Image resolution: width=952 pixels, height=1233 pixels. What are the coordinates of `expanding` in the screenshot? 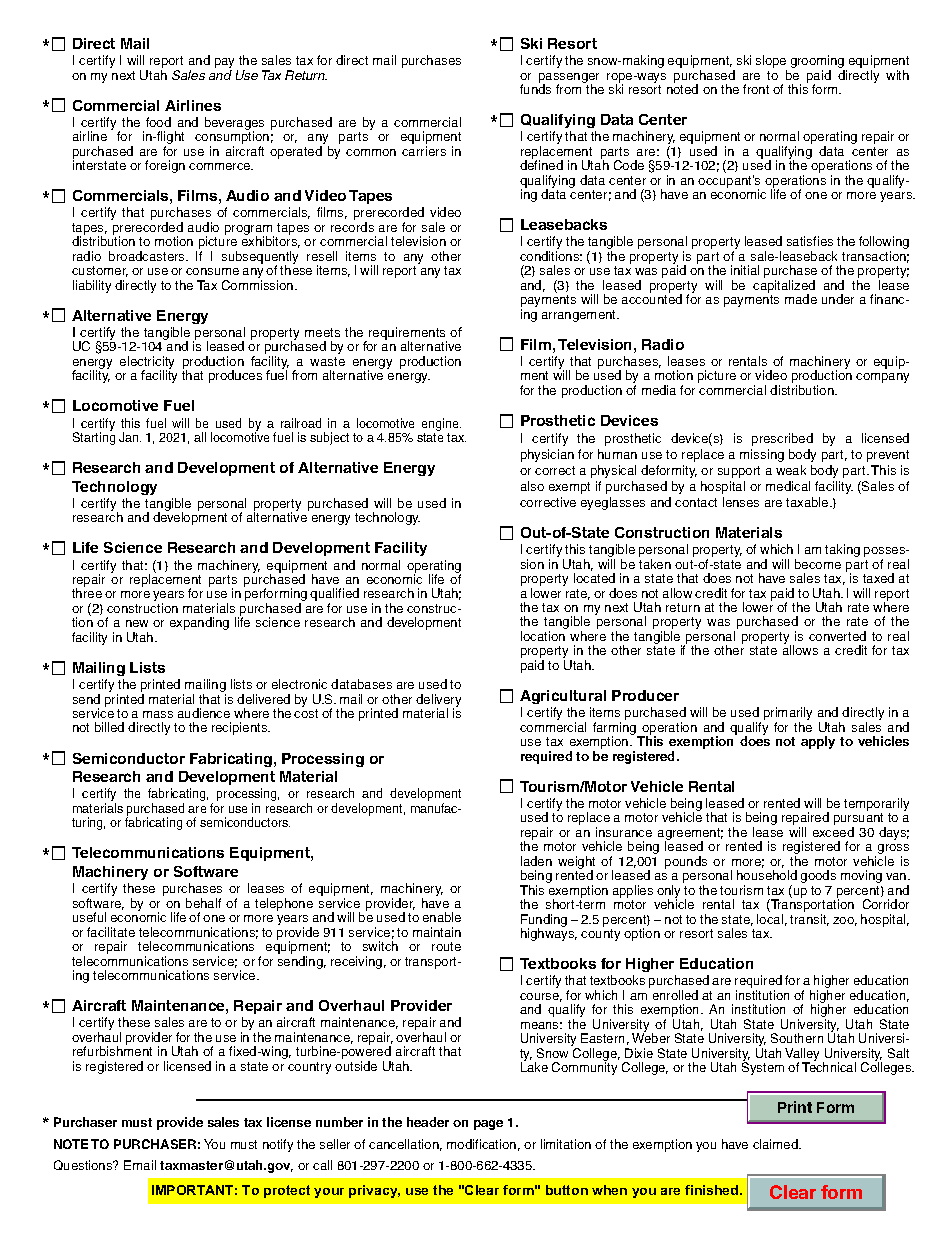 It's located at (199, 623).
